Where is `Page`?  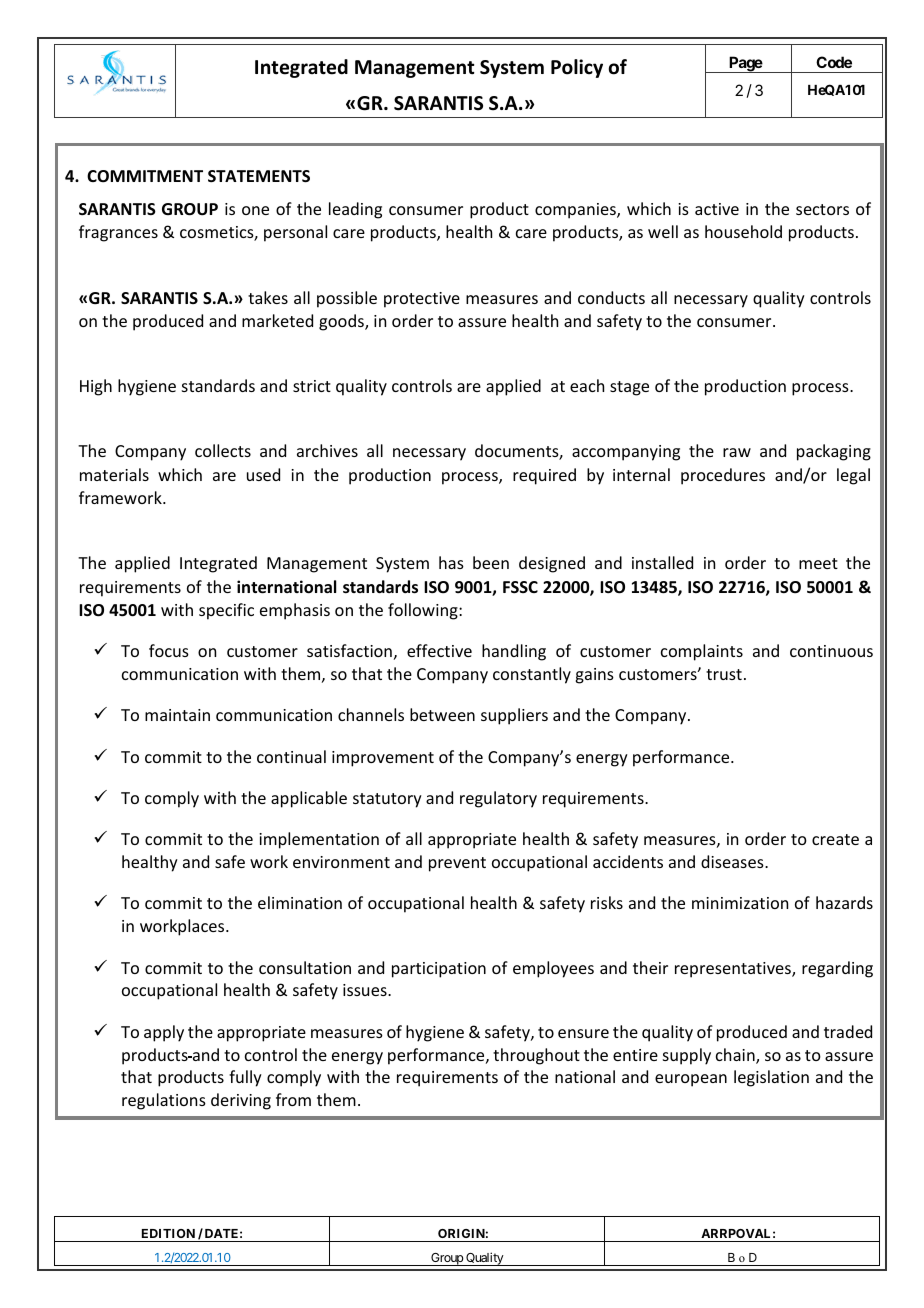
Page is located at coordinates (745, 64).
